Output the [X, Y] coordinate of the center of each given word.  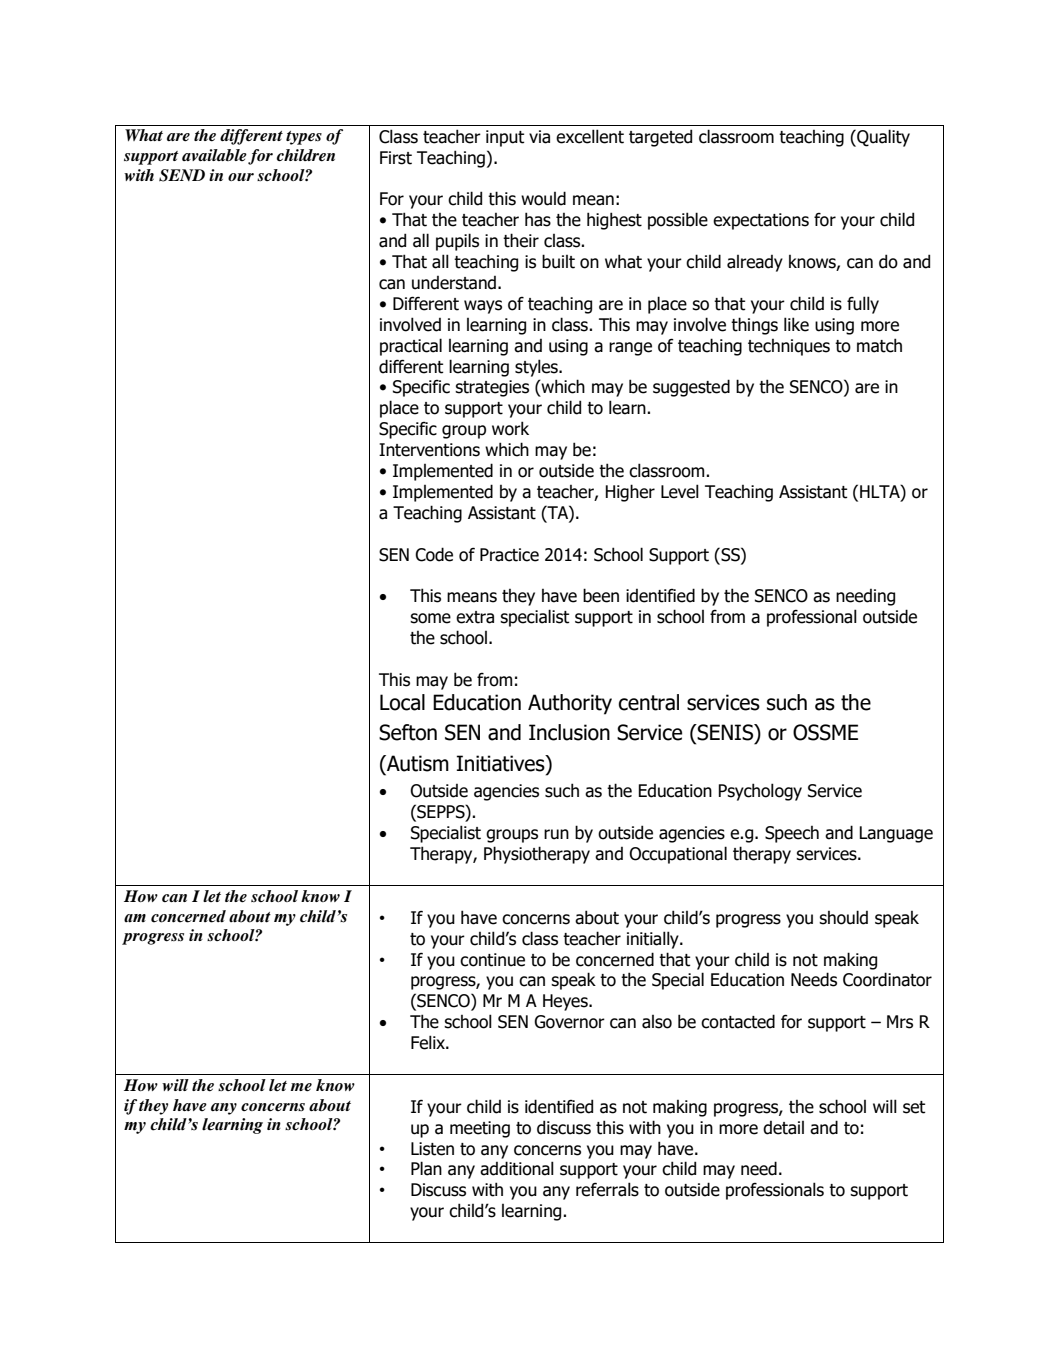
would [543, 198]
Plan [426, 1168]
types [304, 138]
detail [783, 1128]
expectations [761, 221]
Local [402, 702]
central [649, 702]
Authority [570, 704]
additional [517, 1168]
